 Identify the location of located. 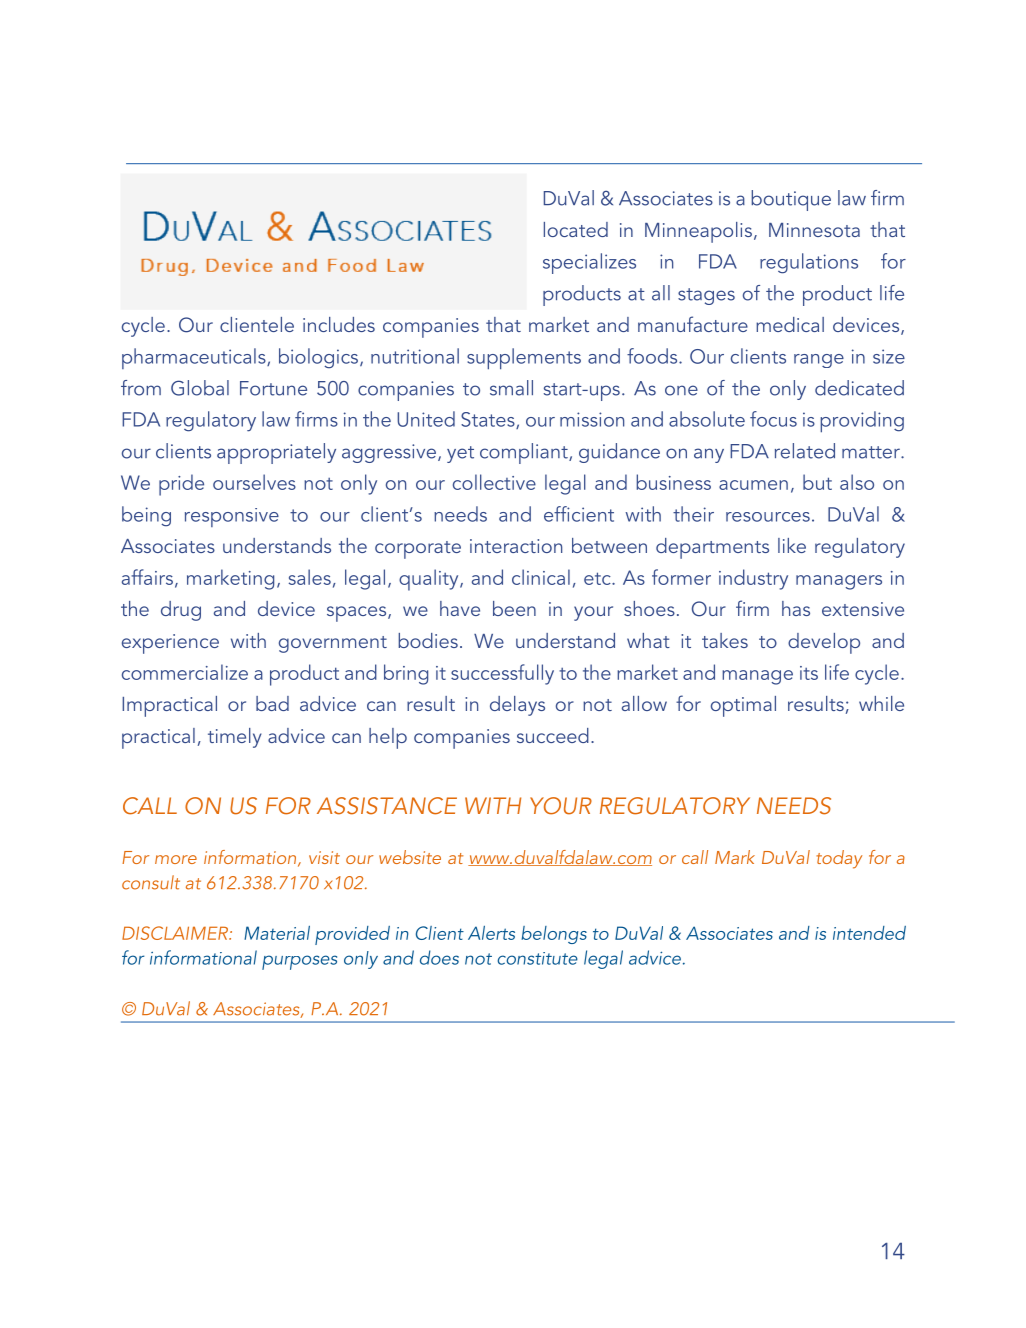
(576, 229).
